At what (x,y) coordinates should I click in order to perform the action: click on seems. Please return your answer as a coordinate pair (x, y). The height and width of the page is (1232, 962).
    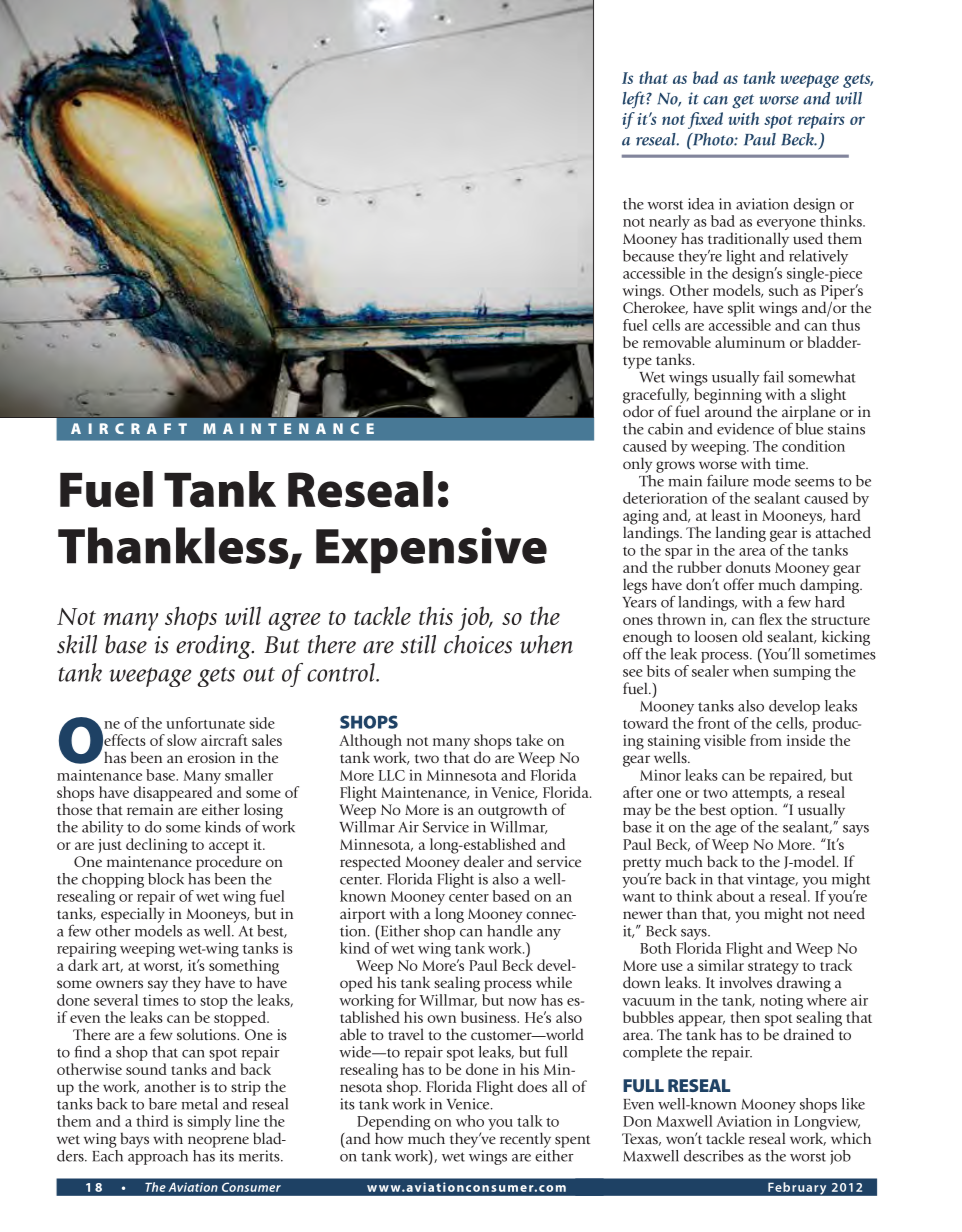
    Looking at the image, I should click on (814, 483).
